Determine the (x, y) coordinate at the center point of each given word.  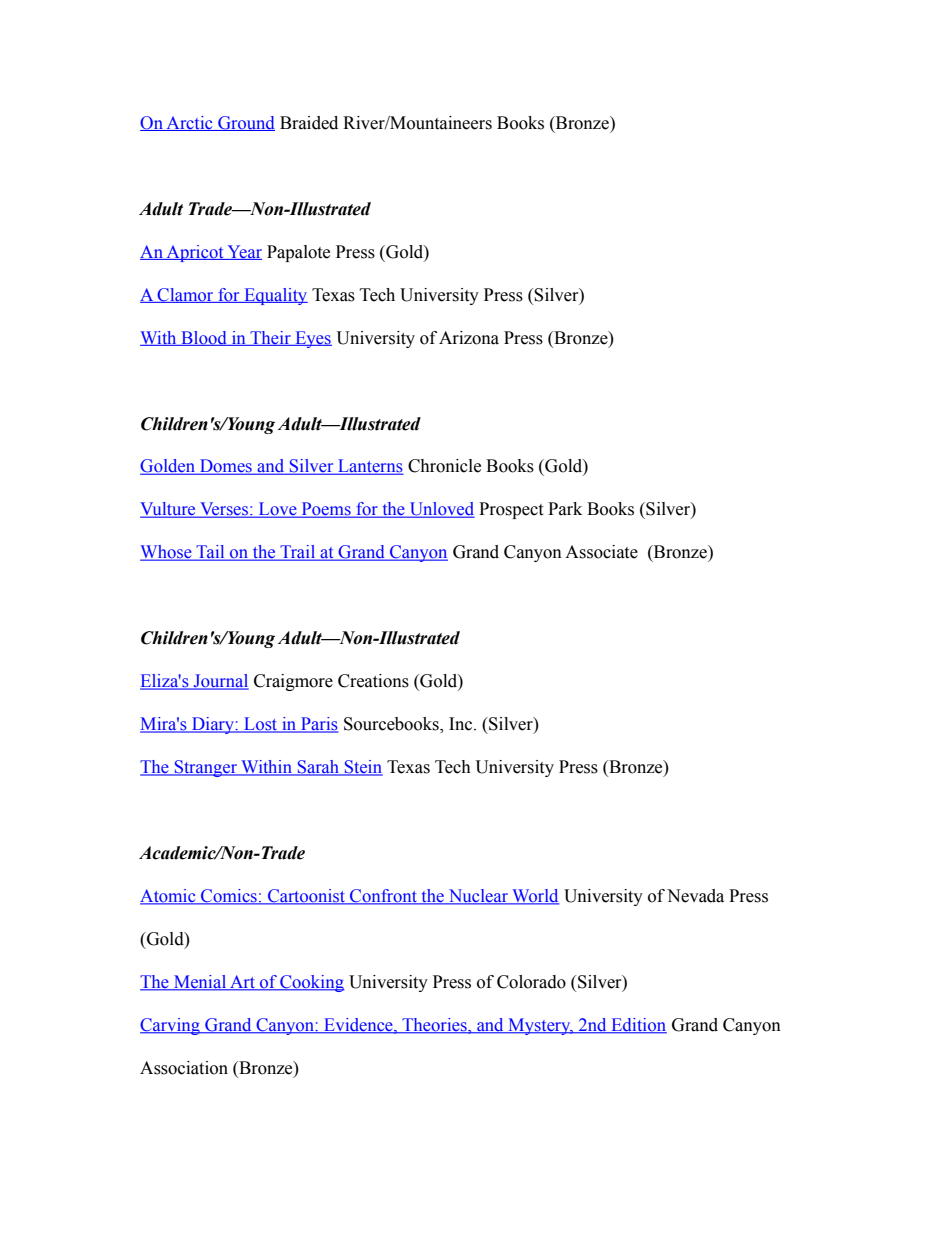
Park (565, 509)
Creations (373, 681)
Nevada (695, 896)
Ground (245, 123)
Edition (638, 1026)
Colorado (531, 982)
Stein (363, 768)
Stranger (205, 768)
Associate (601, 552)
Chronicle (444, 466)
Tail (210, 553)
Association (184, 1068)
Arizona (469, 338)
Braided (309, 123)
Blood (204, 338)
